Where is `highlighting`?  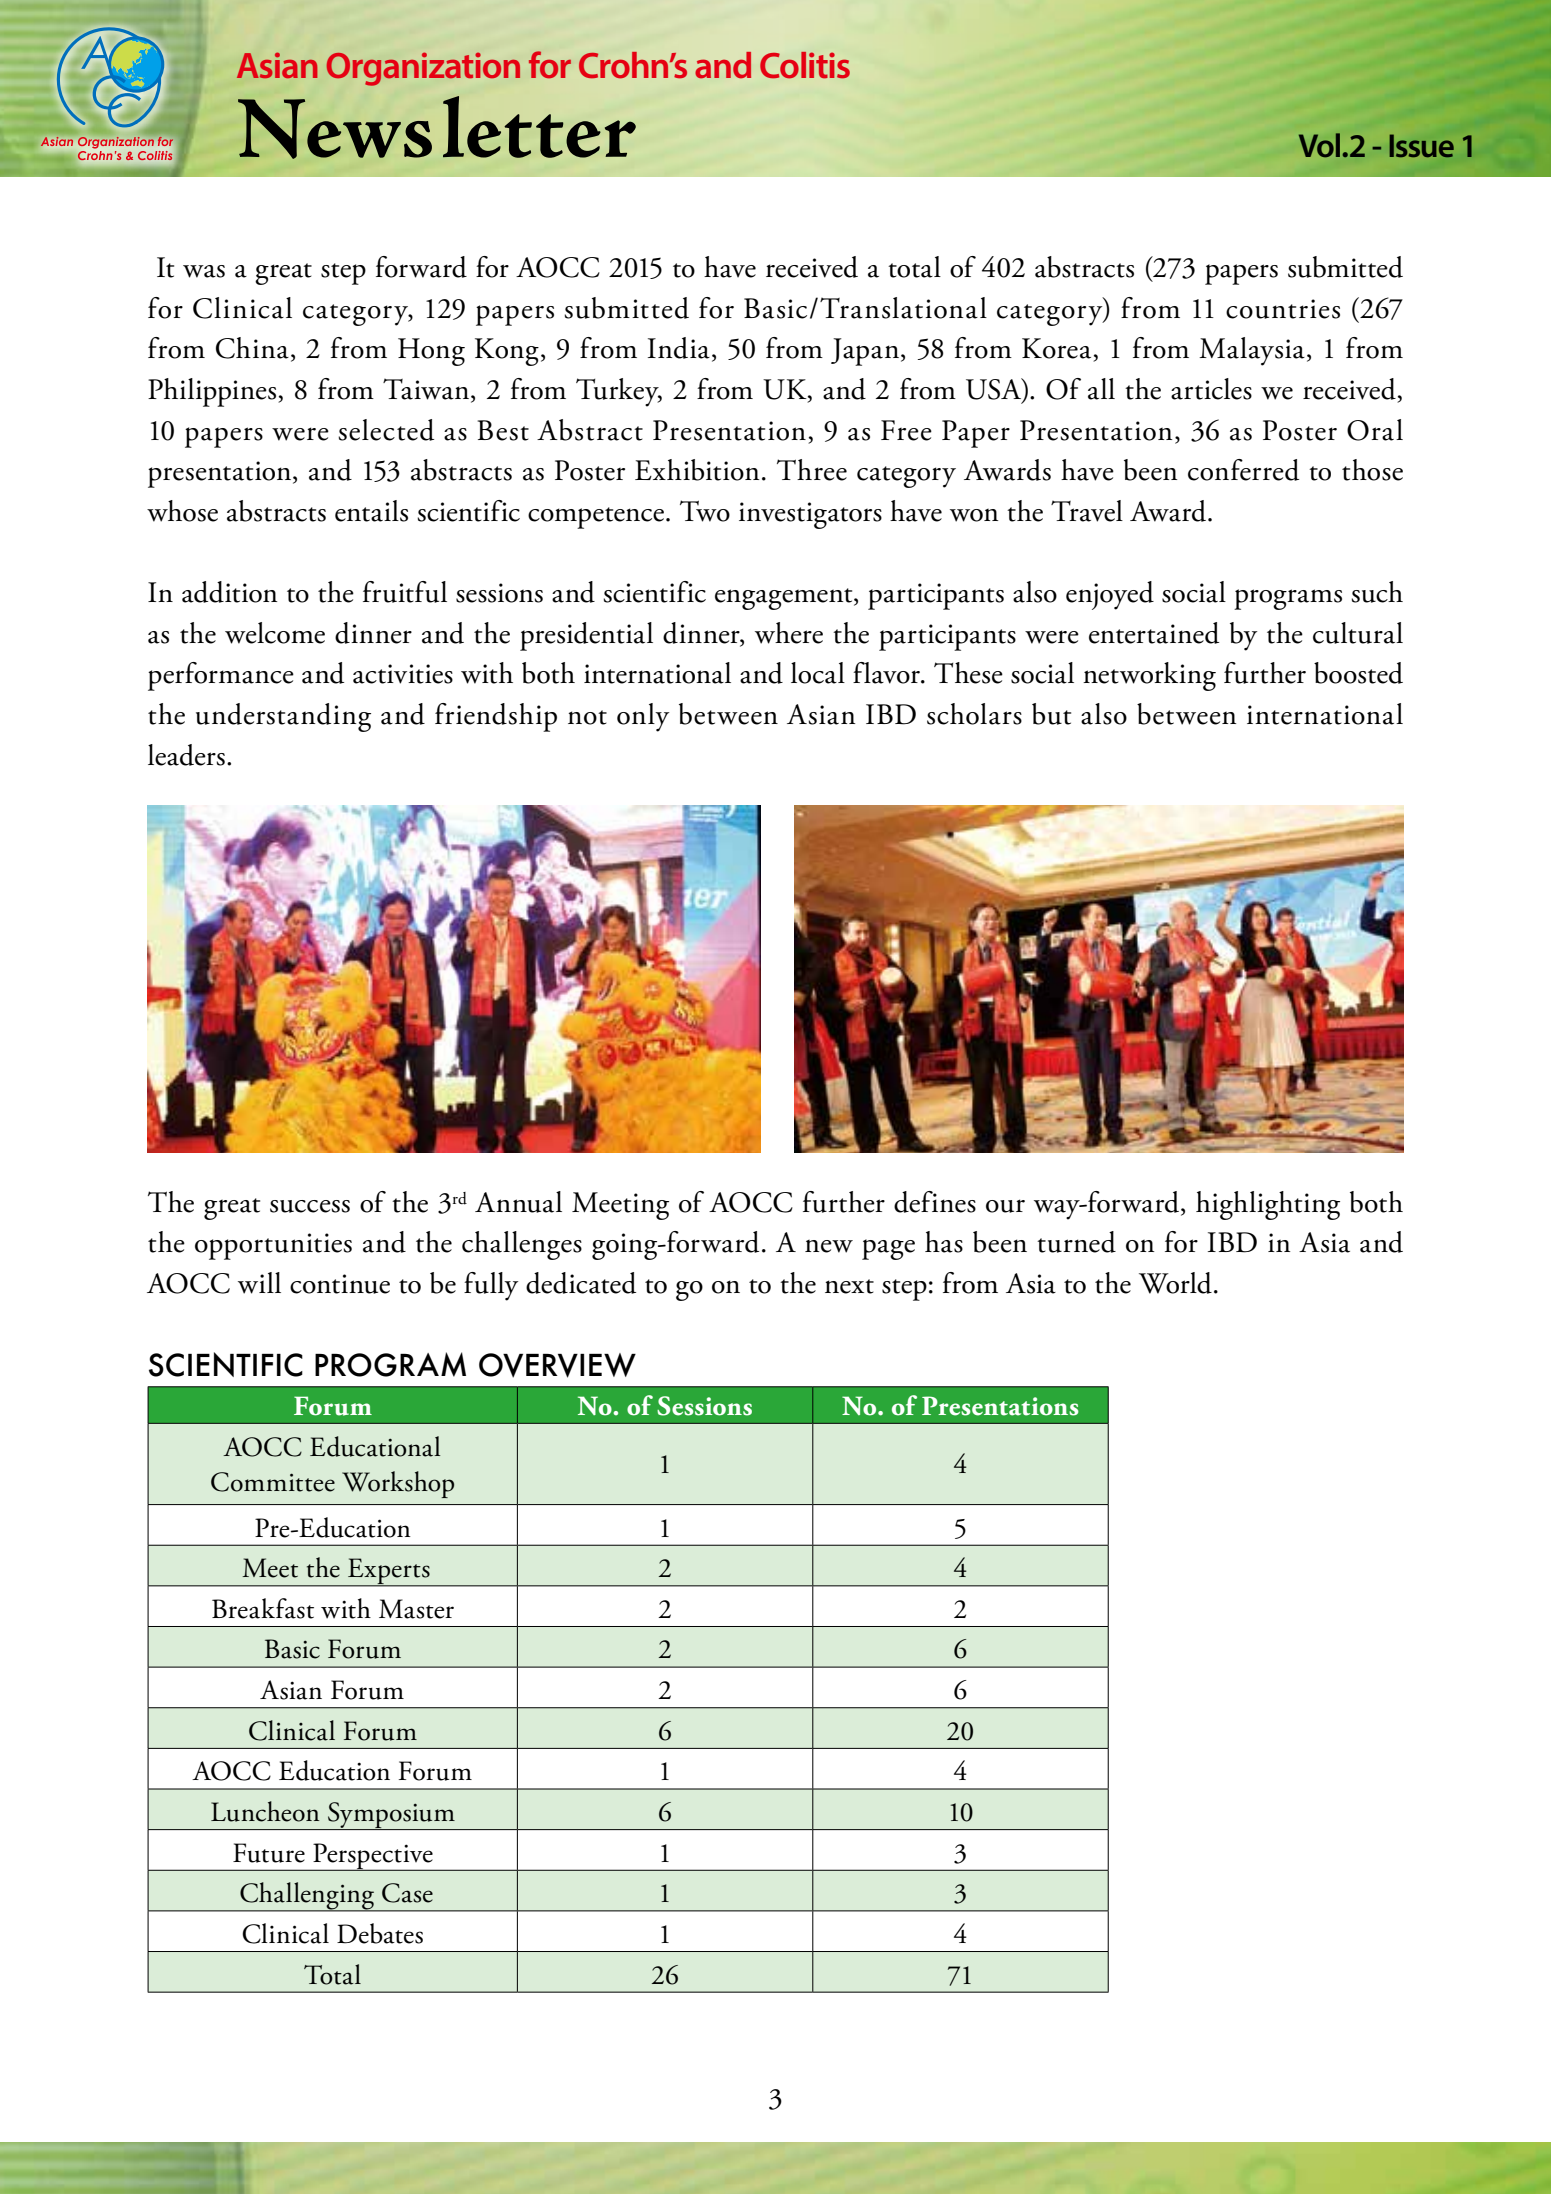 highlighting is located at coordinates (1268, 1205).
